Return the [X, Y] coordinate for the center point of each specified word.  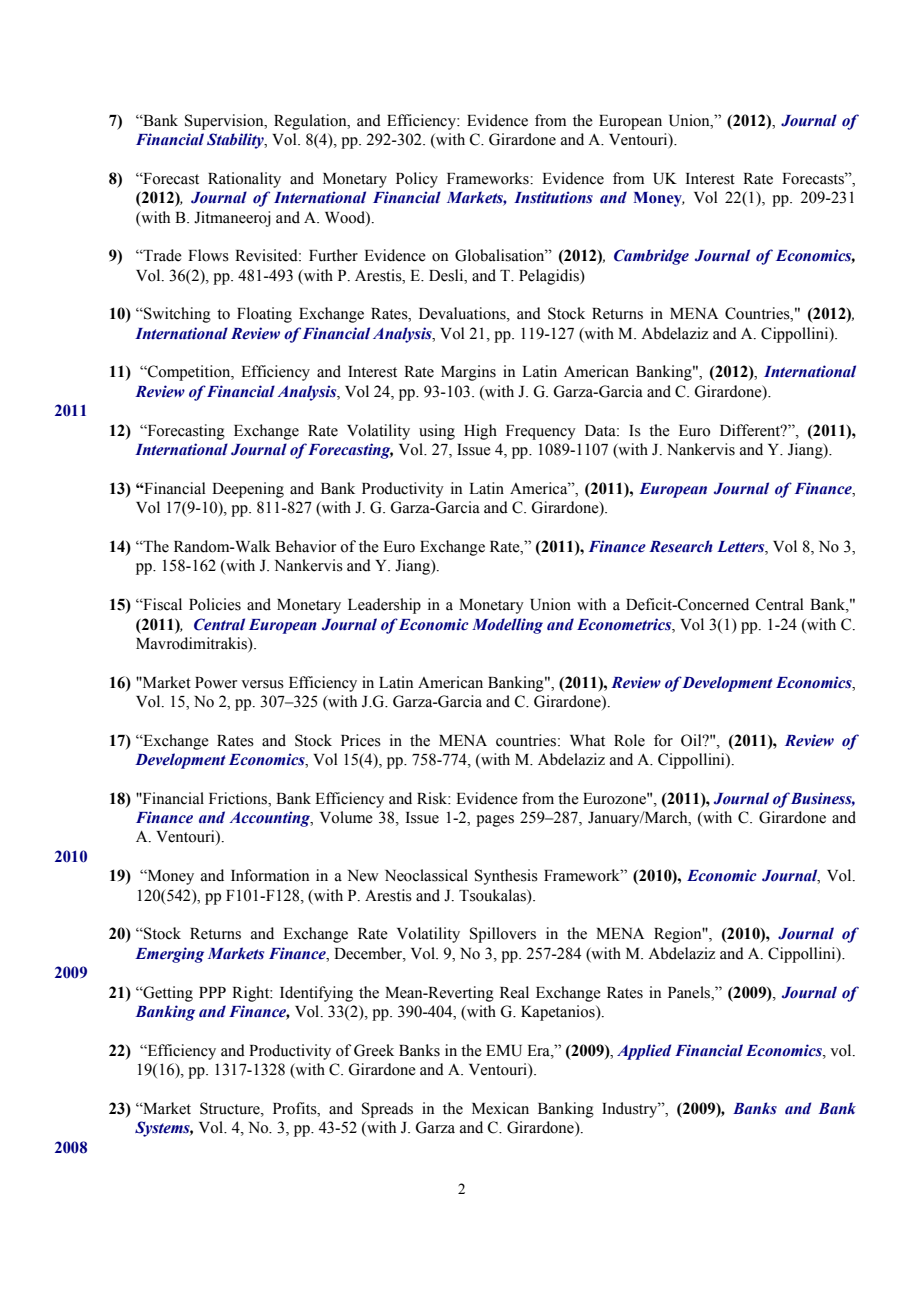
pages [495, 821]
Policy [417, 180]
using [437, 432]
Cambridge [651, 257]
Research [681, 546]
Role [629, 740]
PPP [212, 992]
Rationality [244, 180]
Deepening [248, 490]
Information [270, 875]
